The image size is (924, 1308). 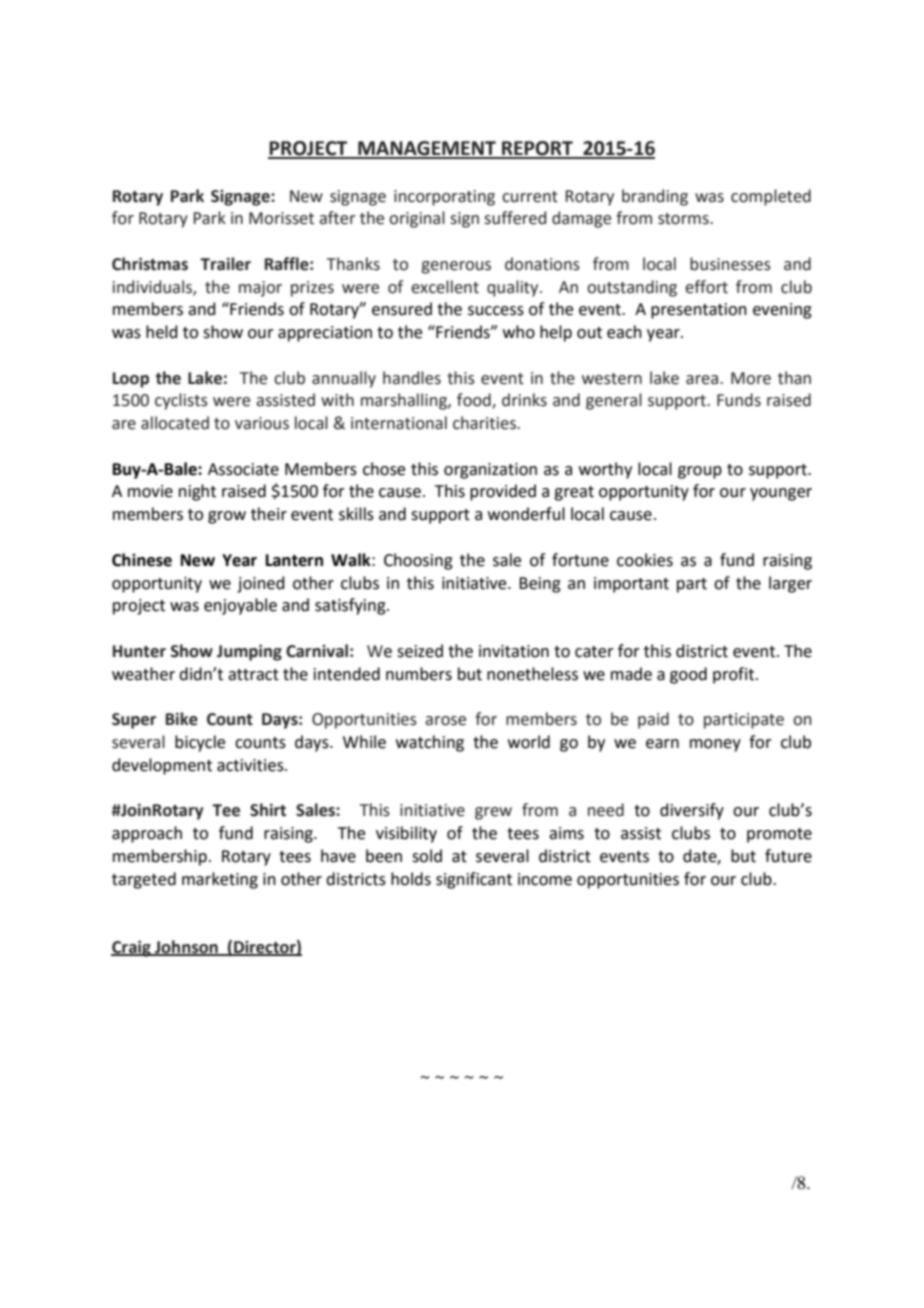 I want to click on Johnson, so click(x=186, y=947).
